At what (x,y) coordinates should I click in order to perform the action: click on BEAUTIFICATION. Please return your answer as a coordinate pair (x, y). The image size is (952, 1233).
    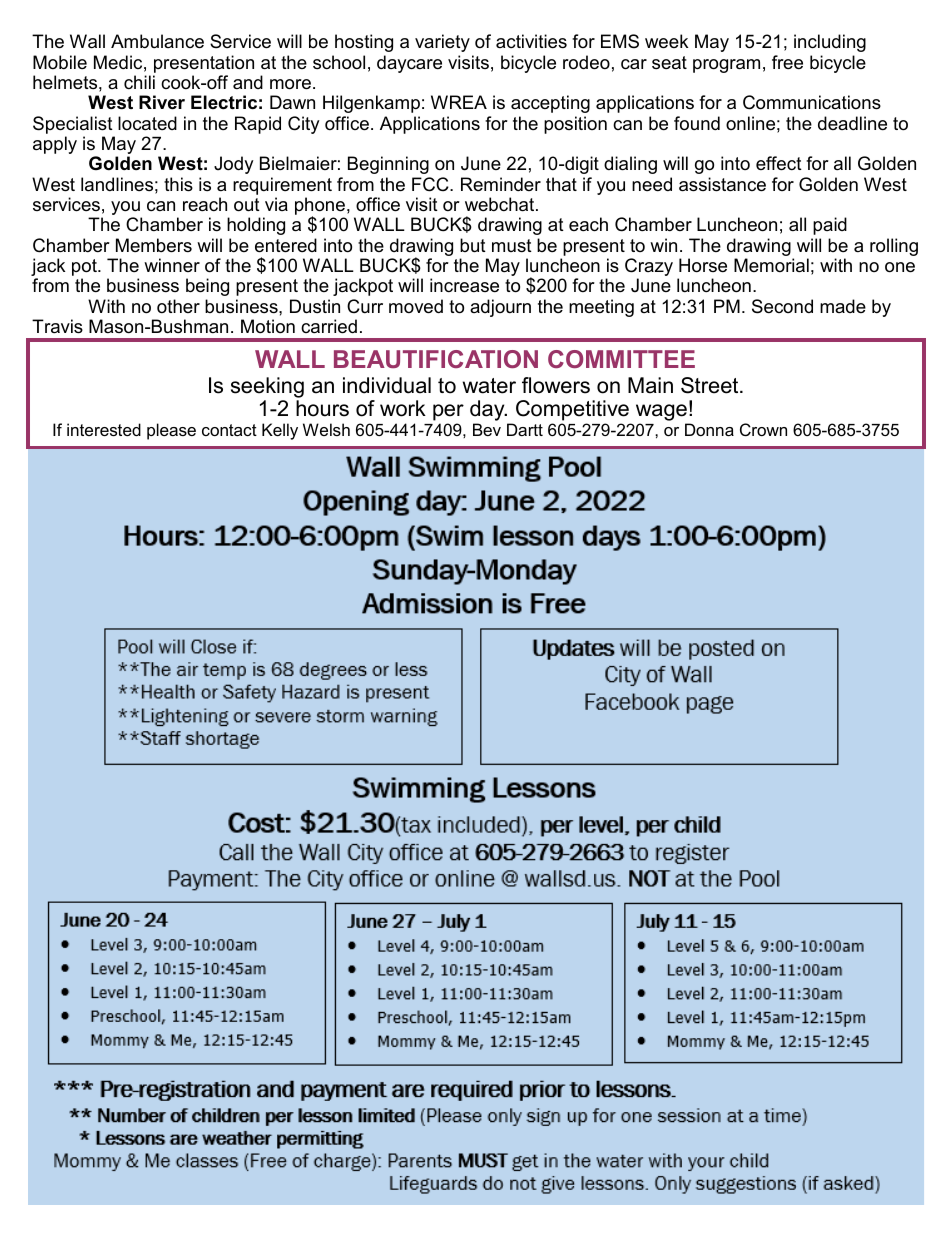
    Looking at the image, I should click on (436, 359).
